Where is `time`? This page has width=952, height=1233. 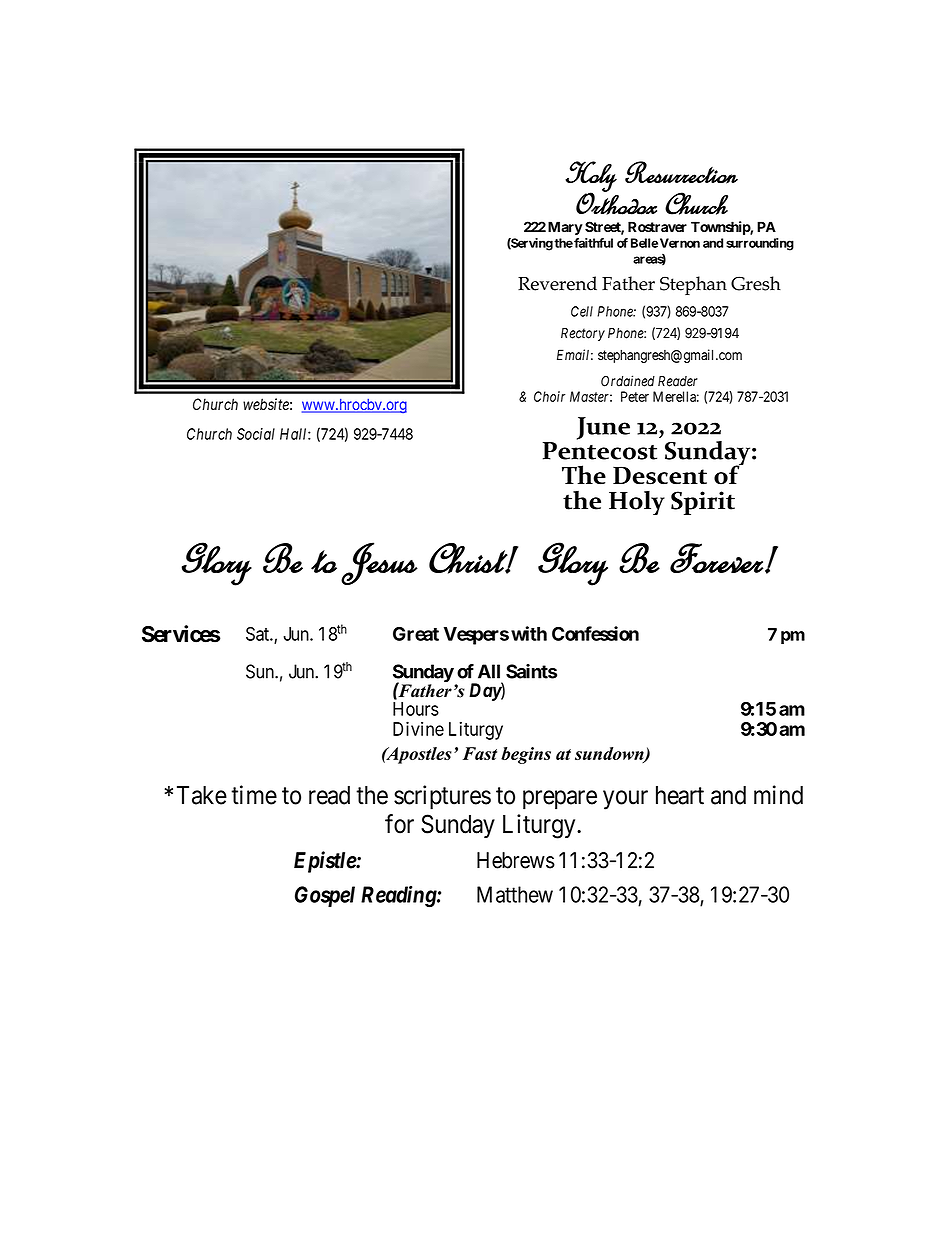
time is located at coordinates (254, 795).
